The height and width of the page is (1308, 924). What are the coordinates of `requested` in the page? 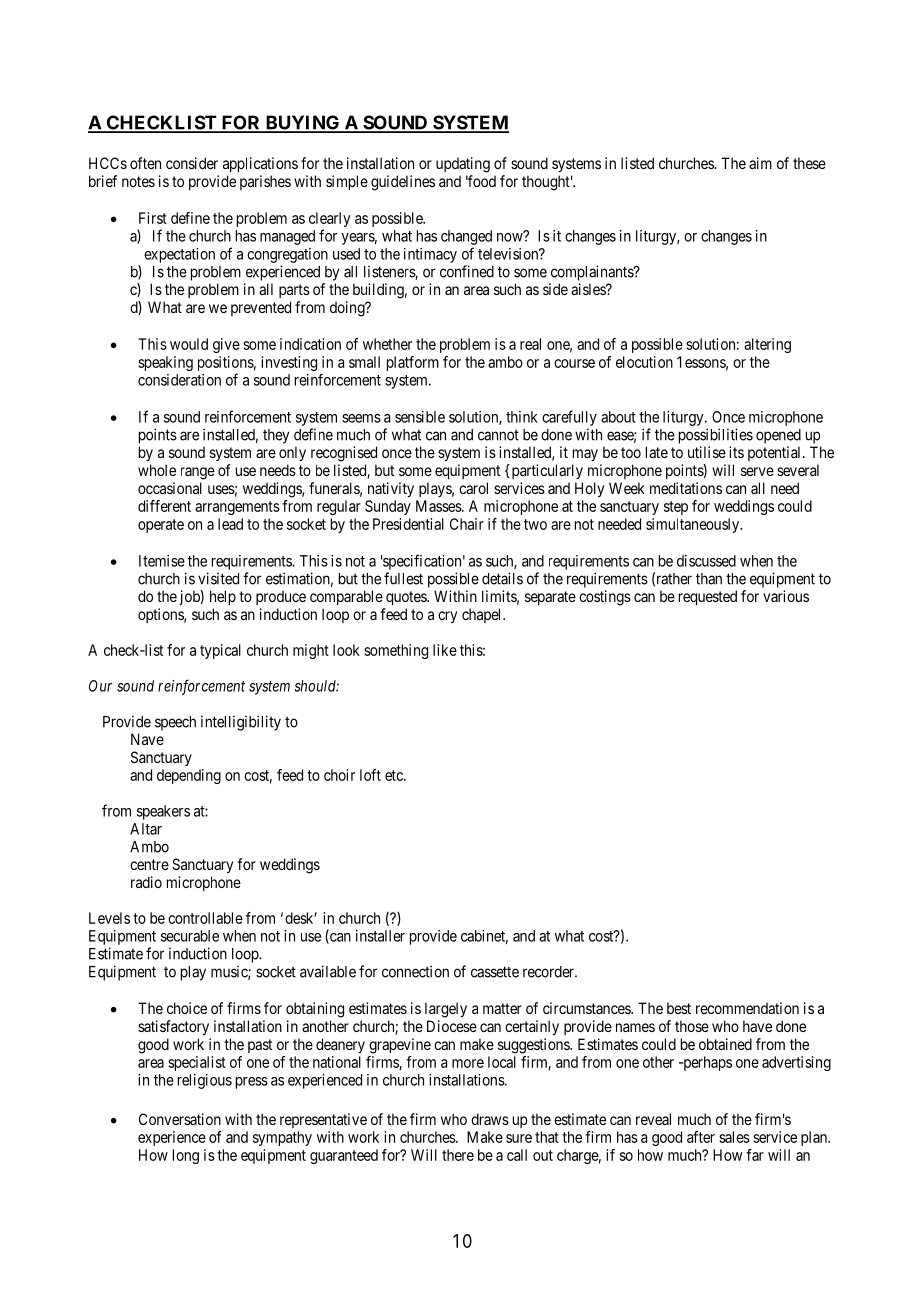 It's located at (708, 597).
